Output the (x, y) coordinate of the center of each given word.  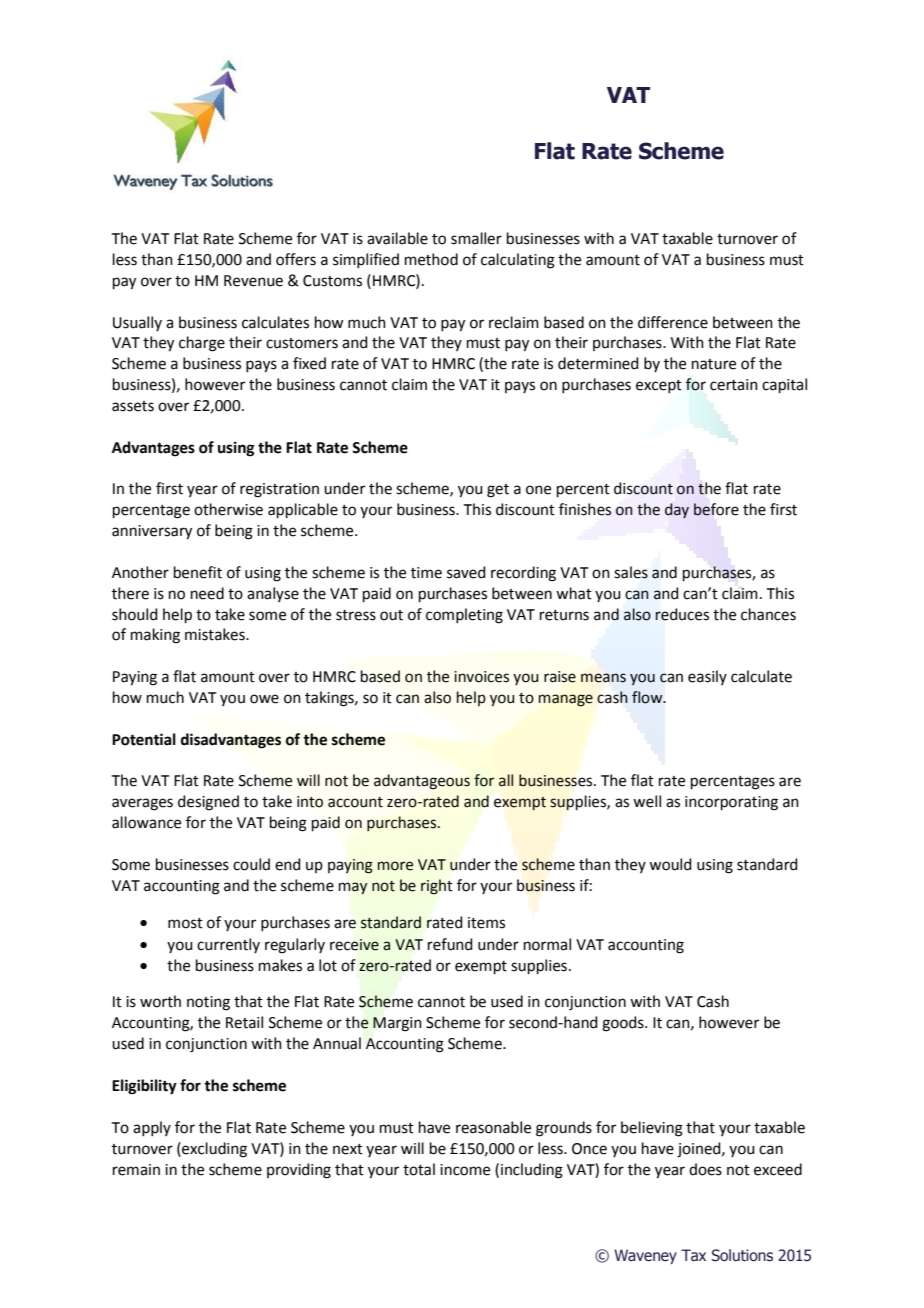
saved (466, 572)
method (431, 259)
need (207, 593)
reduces (682, 614)
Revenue (253, 281)
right (437, 887)
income (465, 1170)
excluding (213, 1150)
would (670, 864)
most (185, 923)
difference (673, 322)
